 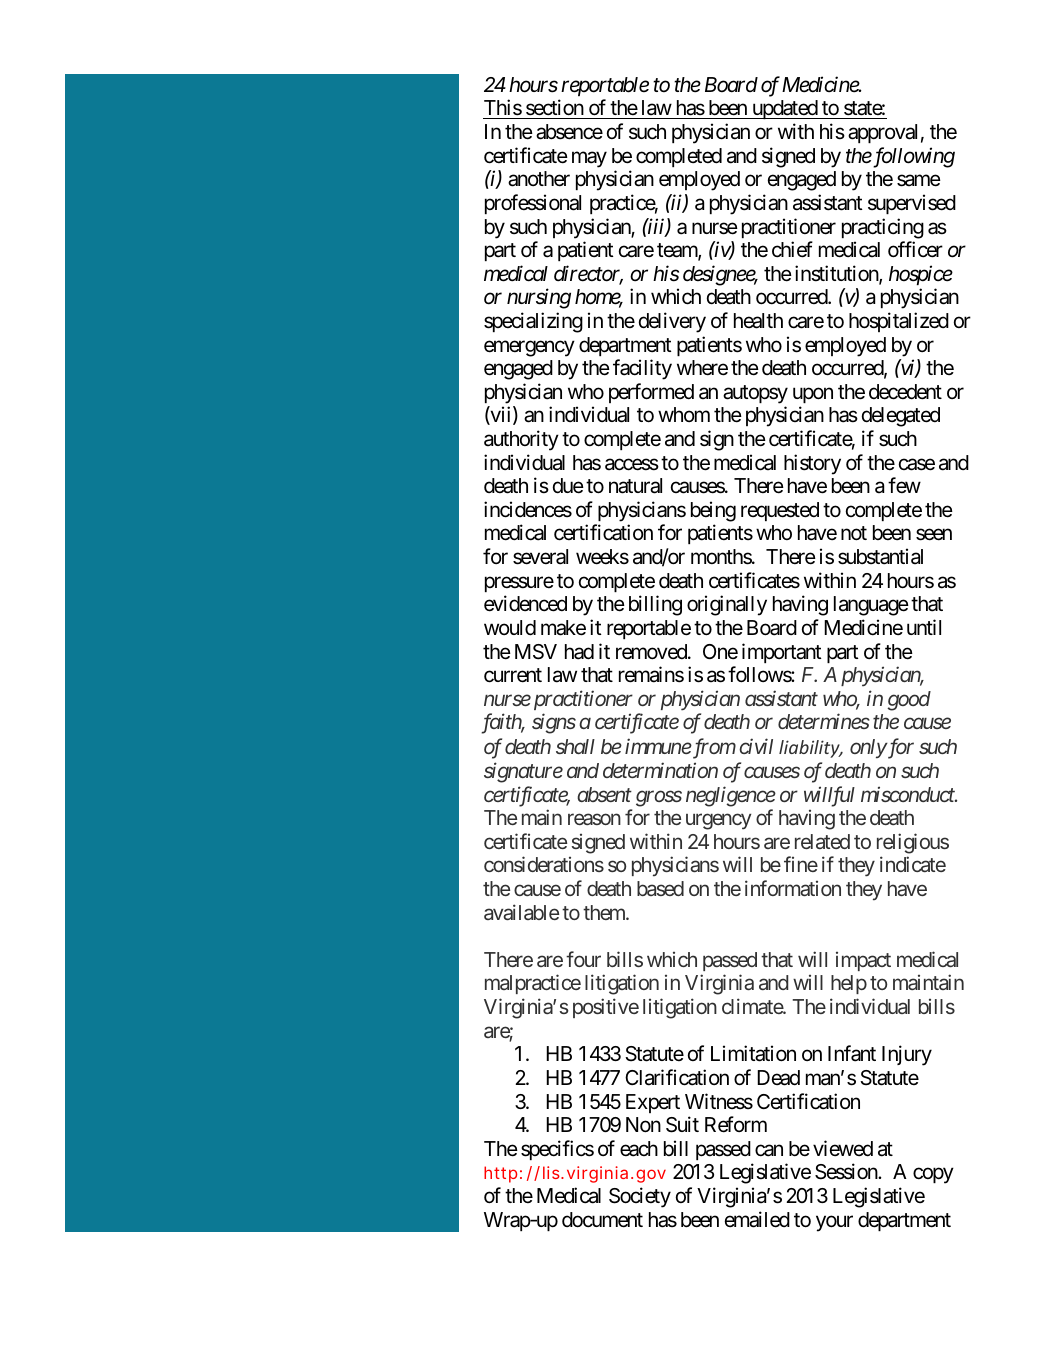 I want to click on related, so click(x=822, y=841).
